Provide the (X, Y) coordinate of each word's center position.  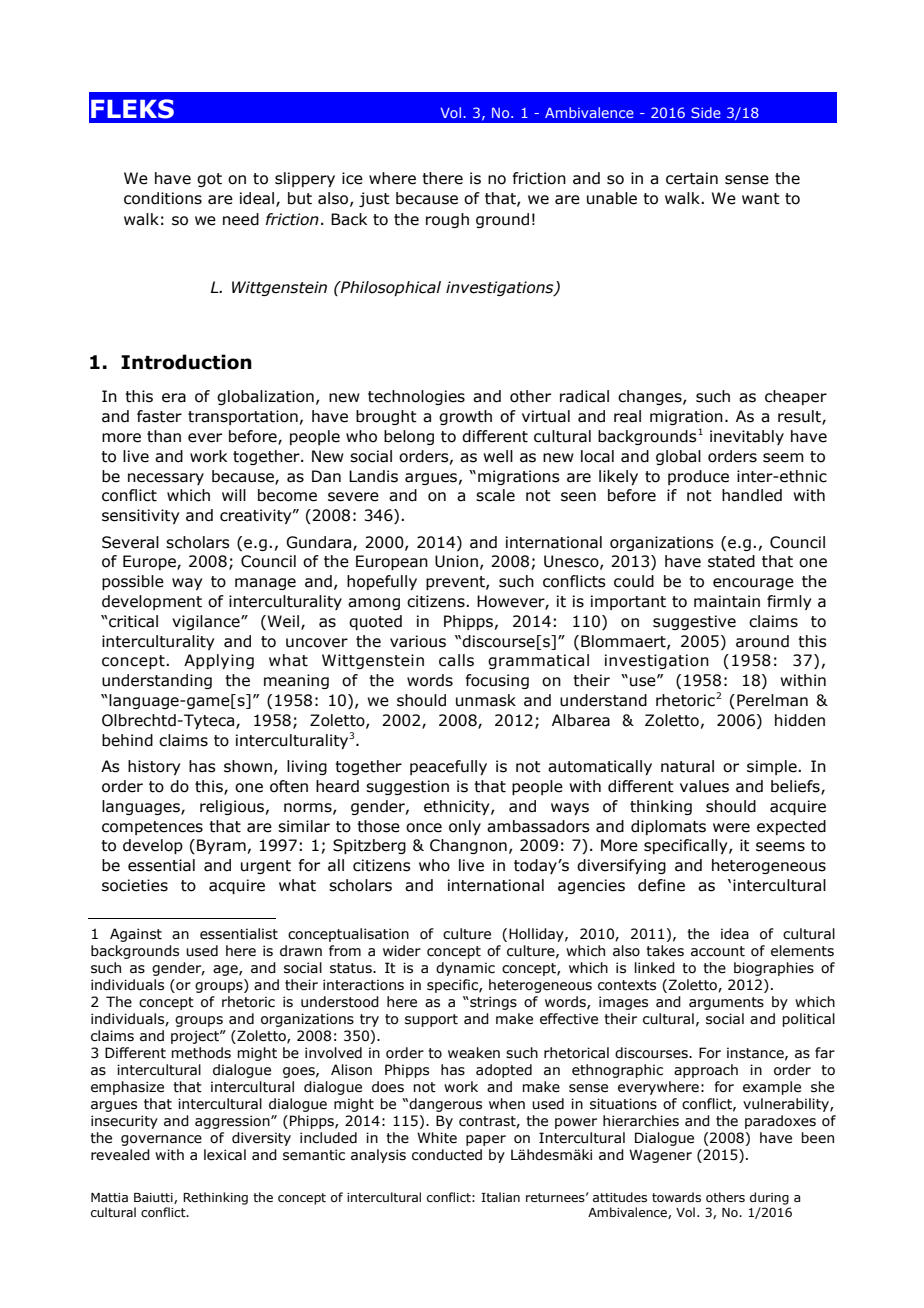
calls (456, 660)
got (209, 180)
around (762, 641)
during (769, 1198)
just (374, 199)
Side (706, 112)
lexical (225, 1155)
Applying (219, 661)
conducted (447, 1155)
